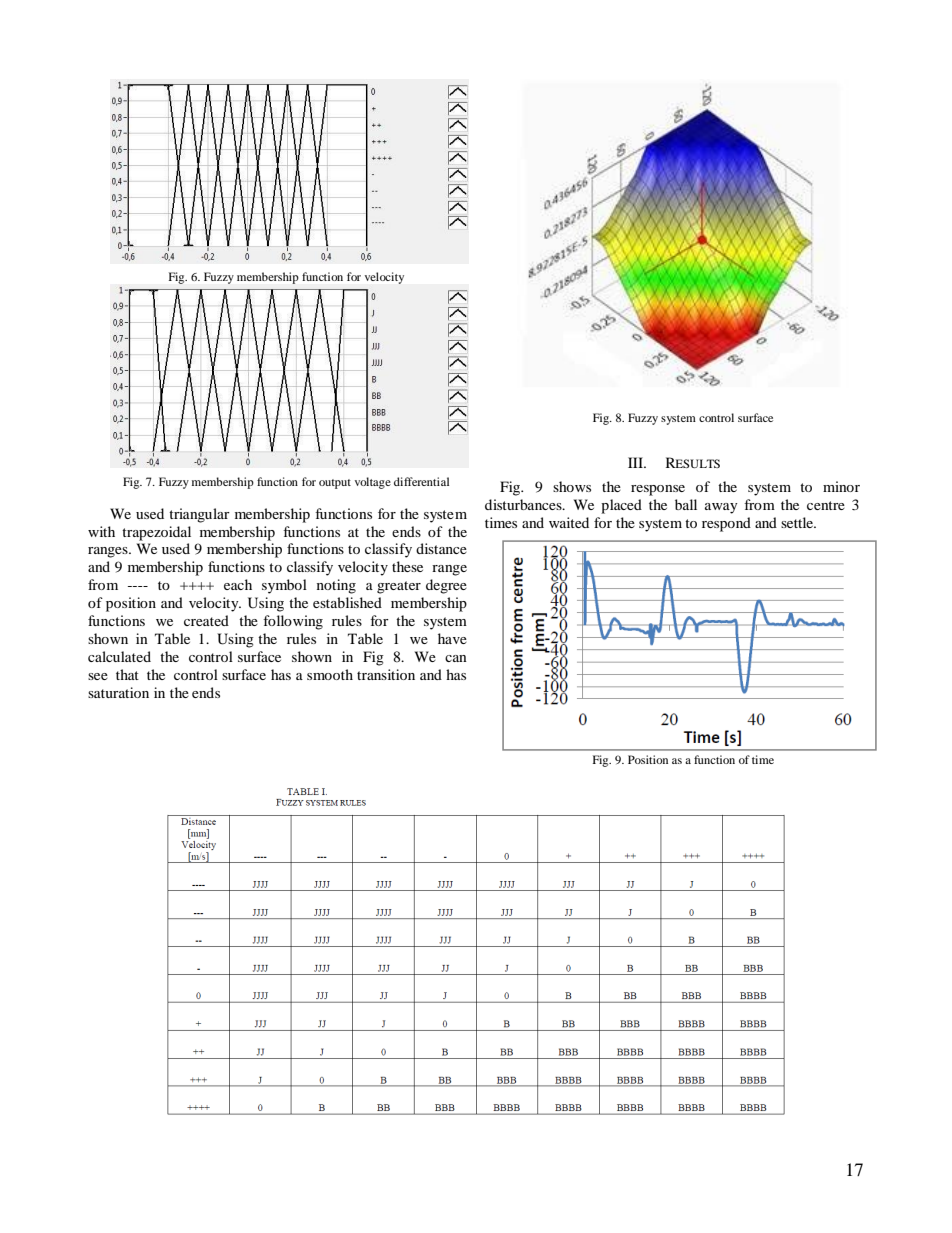 The height and width of the image is (1233, 952). Describe the element at coordinates (456, 658) in the image. I see `can` at that location.
